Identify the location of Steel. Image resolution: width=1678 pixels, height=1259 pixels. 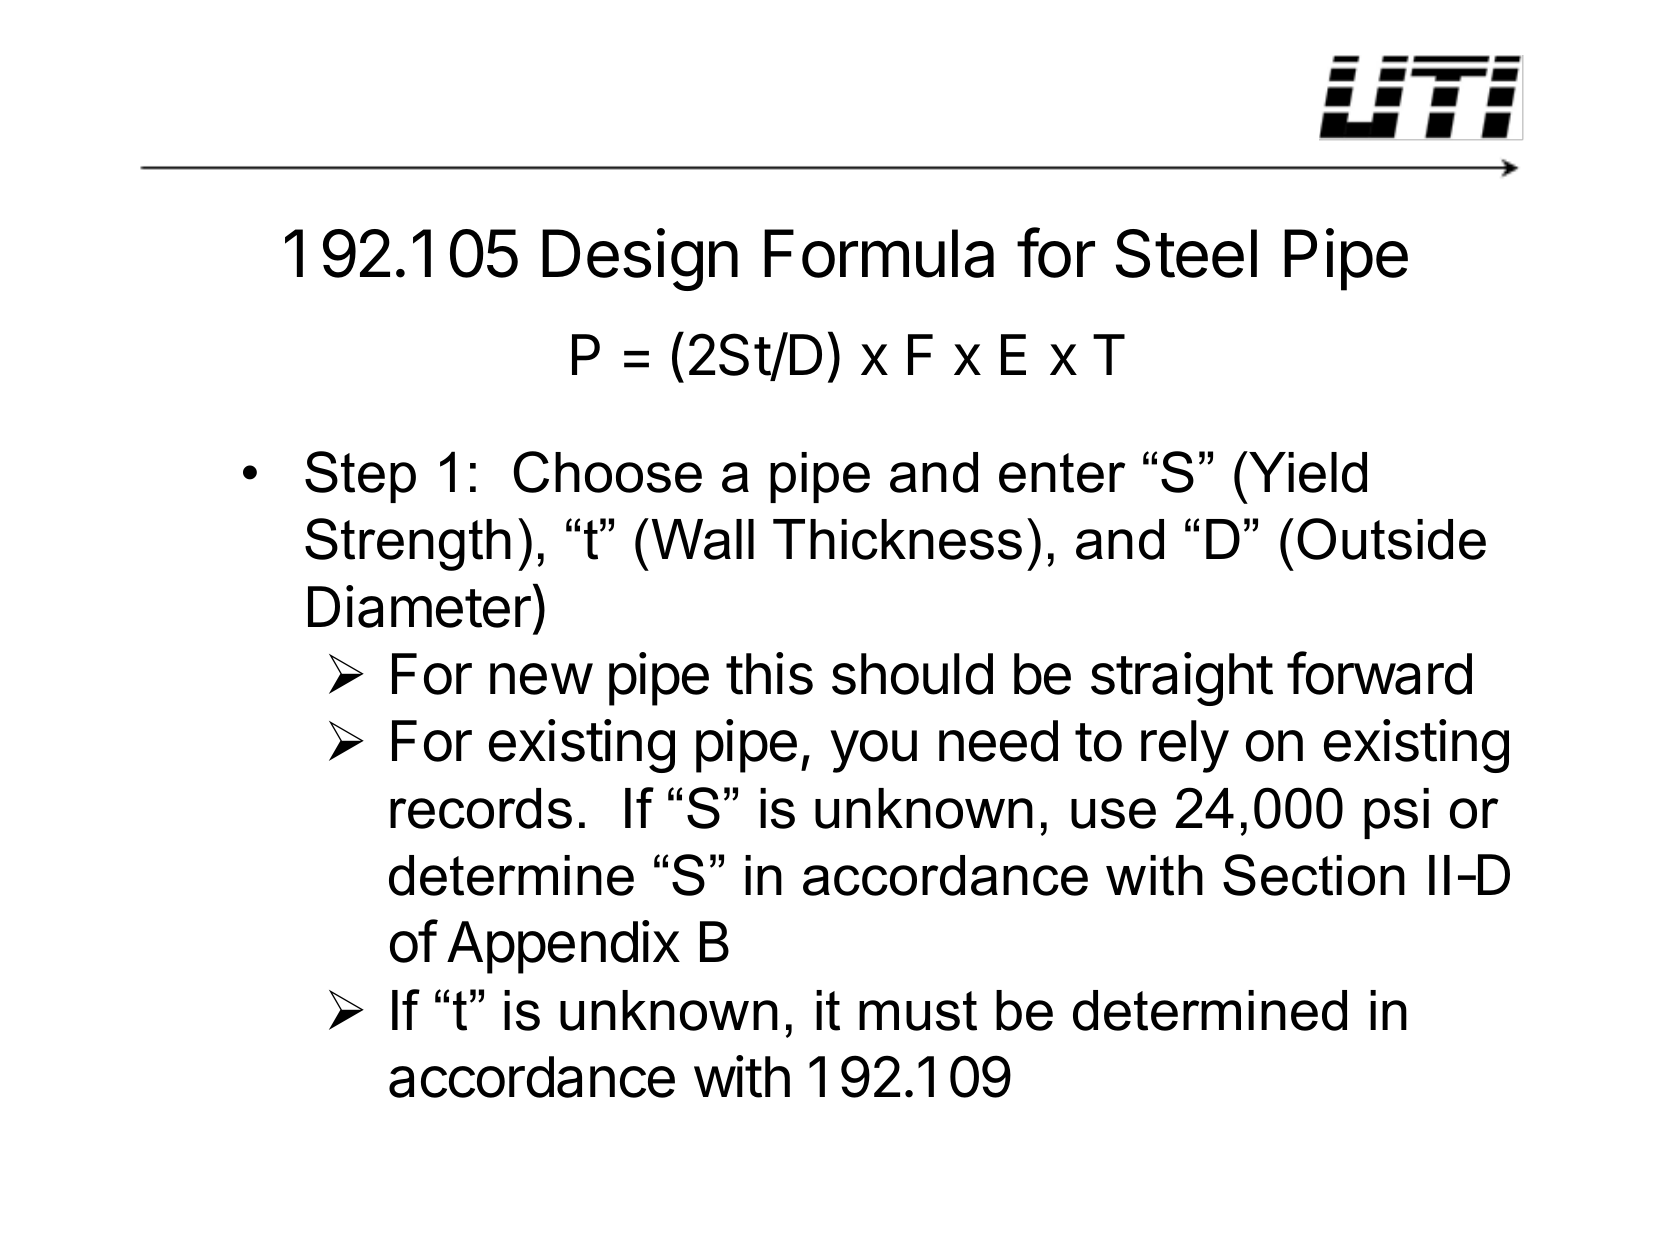
(1186, 253).
